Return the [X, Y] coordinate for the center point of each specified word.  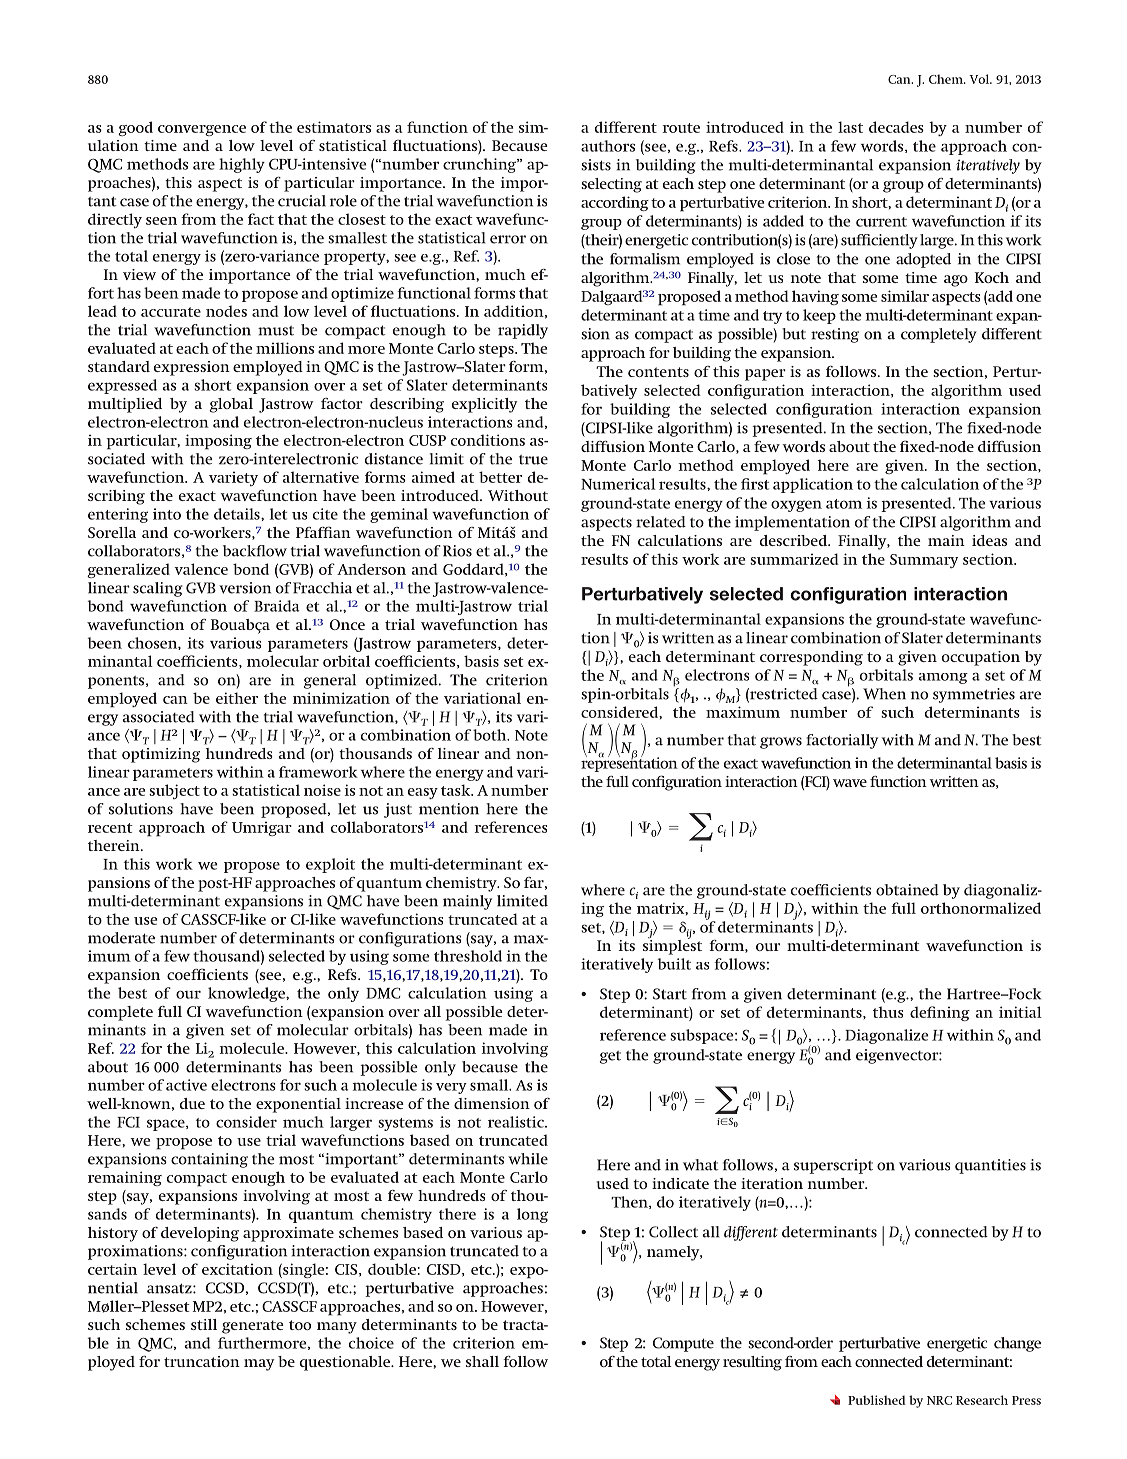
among [943, 678]
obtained [907, 890]
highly [242, 165]
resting [835, 335]
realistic [517, 1122]
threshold [468, 956]
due [192, 1103]
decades [896, 127]
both [491, 735]
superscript [833, 1166]
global [231, 405]
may [259, 1365]
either [237, 698]
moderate [121, 938]
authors [608, 146]
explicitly [484, 405]
